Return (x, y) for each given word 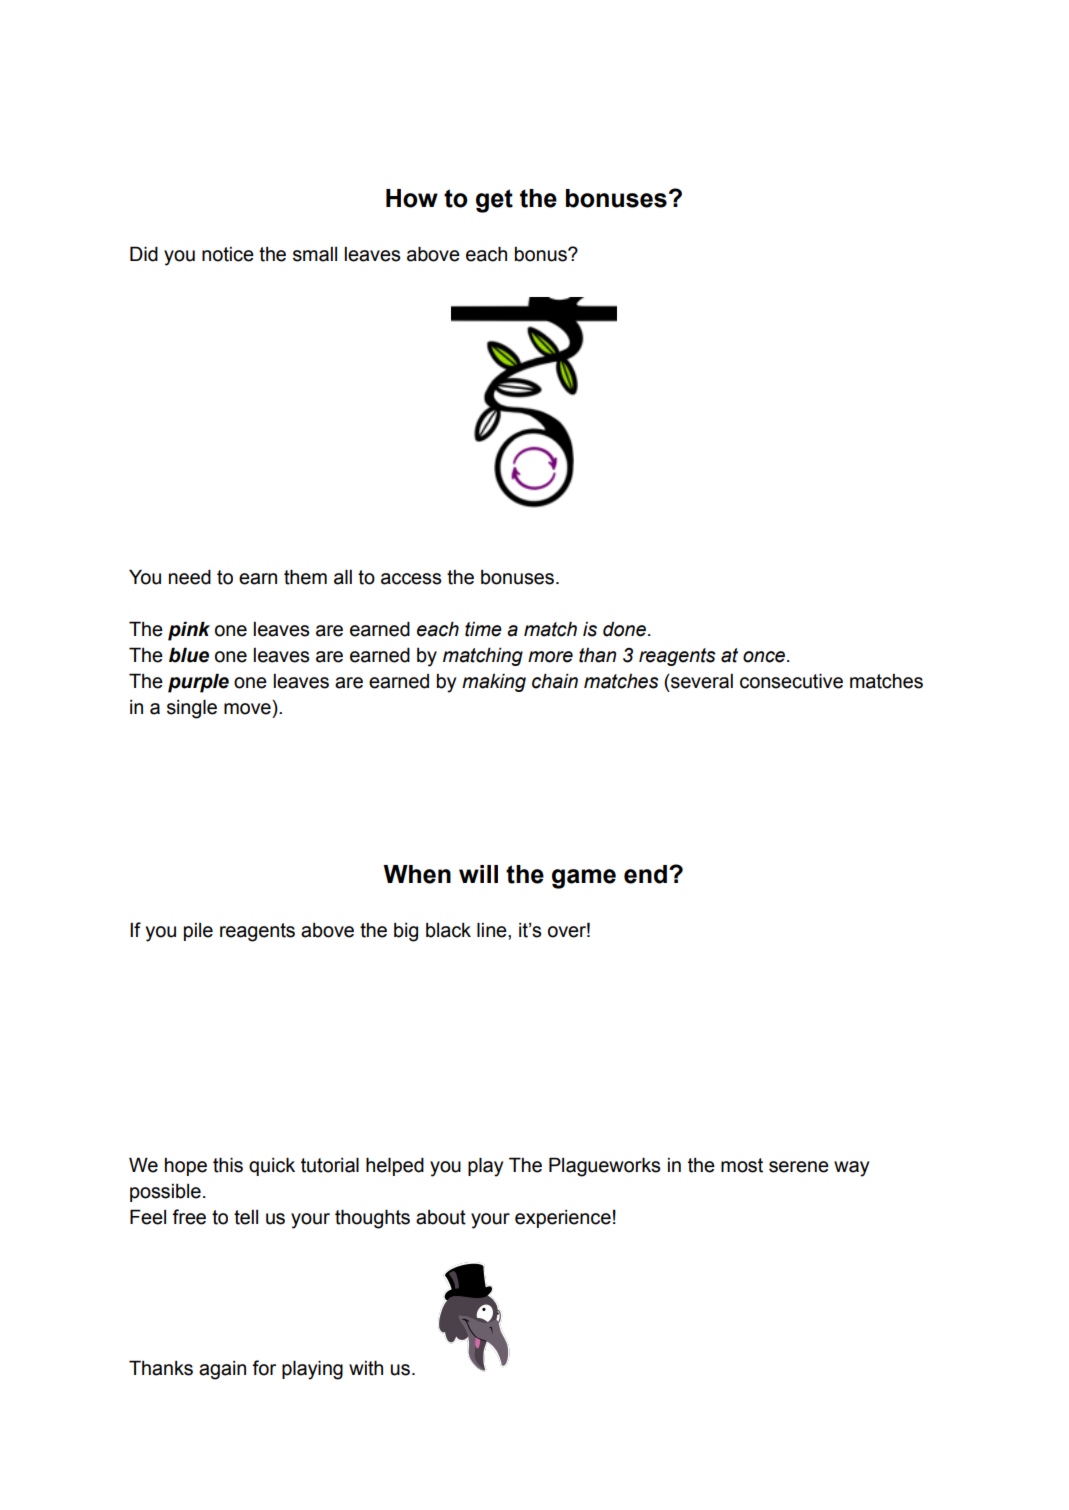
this (228, 1165)
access (411, 579)
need (190, 577)
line (493, 930)
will (478, 874)
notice (228, 254)
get (494, 201)
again (222, 1370)
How (412, 198)
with (366, 1368)
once (765, 657)
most (742, 1165)
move (247, 709)
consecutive (791, 681)
